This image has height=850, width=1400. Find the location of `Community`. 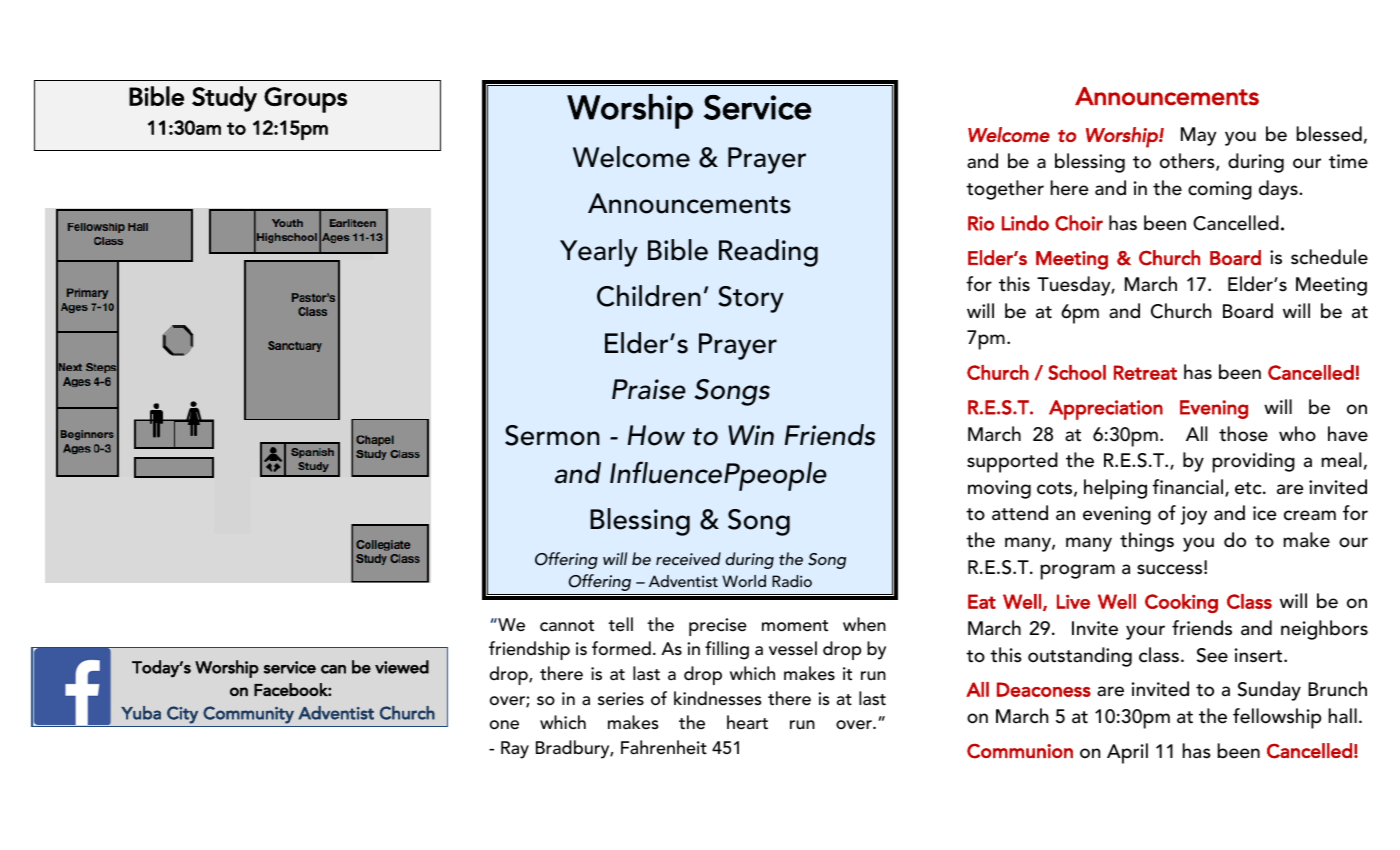

Community is located at coordinates (248, 715).
